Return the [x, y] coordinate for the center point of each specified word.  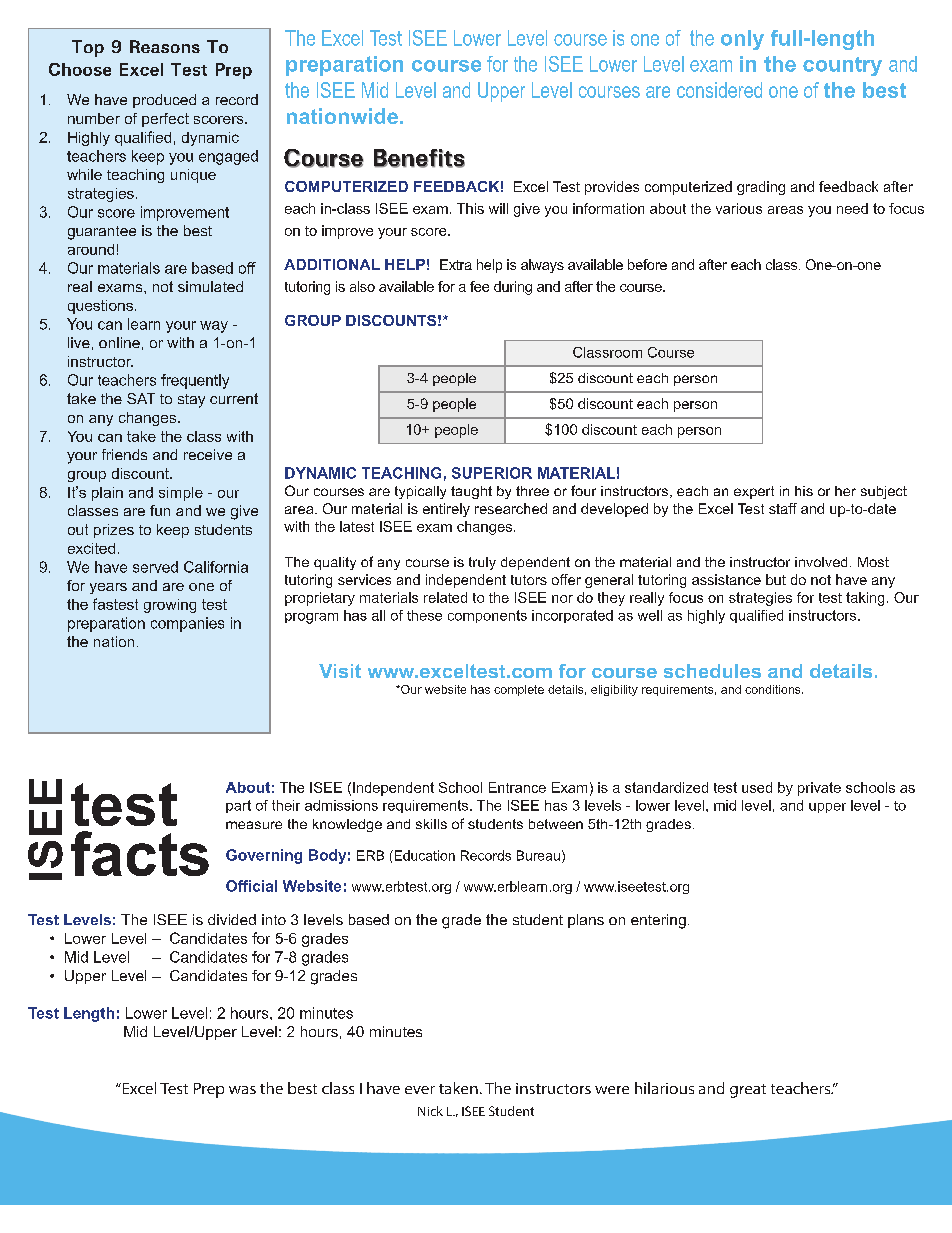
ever [420, 1090]
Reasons [165, 46]
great [748, 1091]
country [842, 66]
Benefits [419, 158]
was [242, 1090]
